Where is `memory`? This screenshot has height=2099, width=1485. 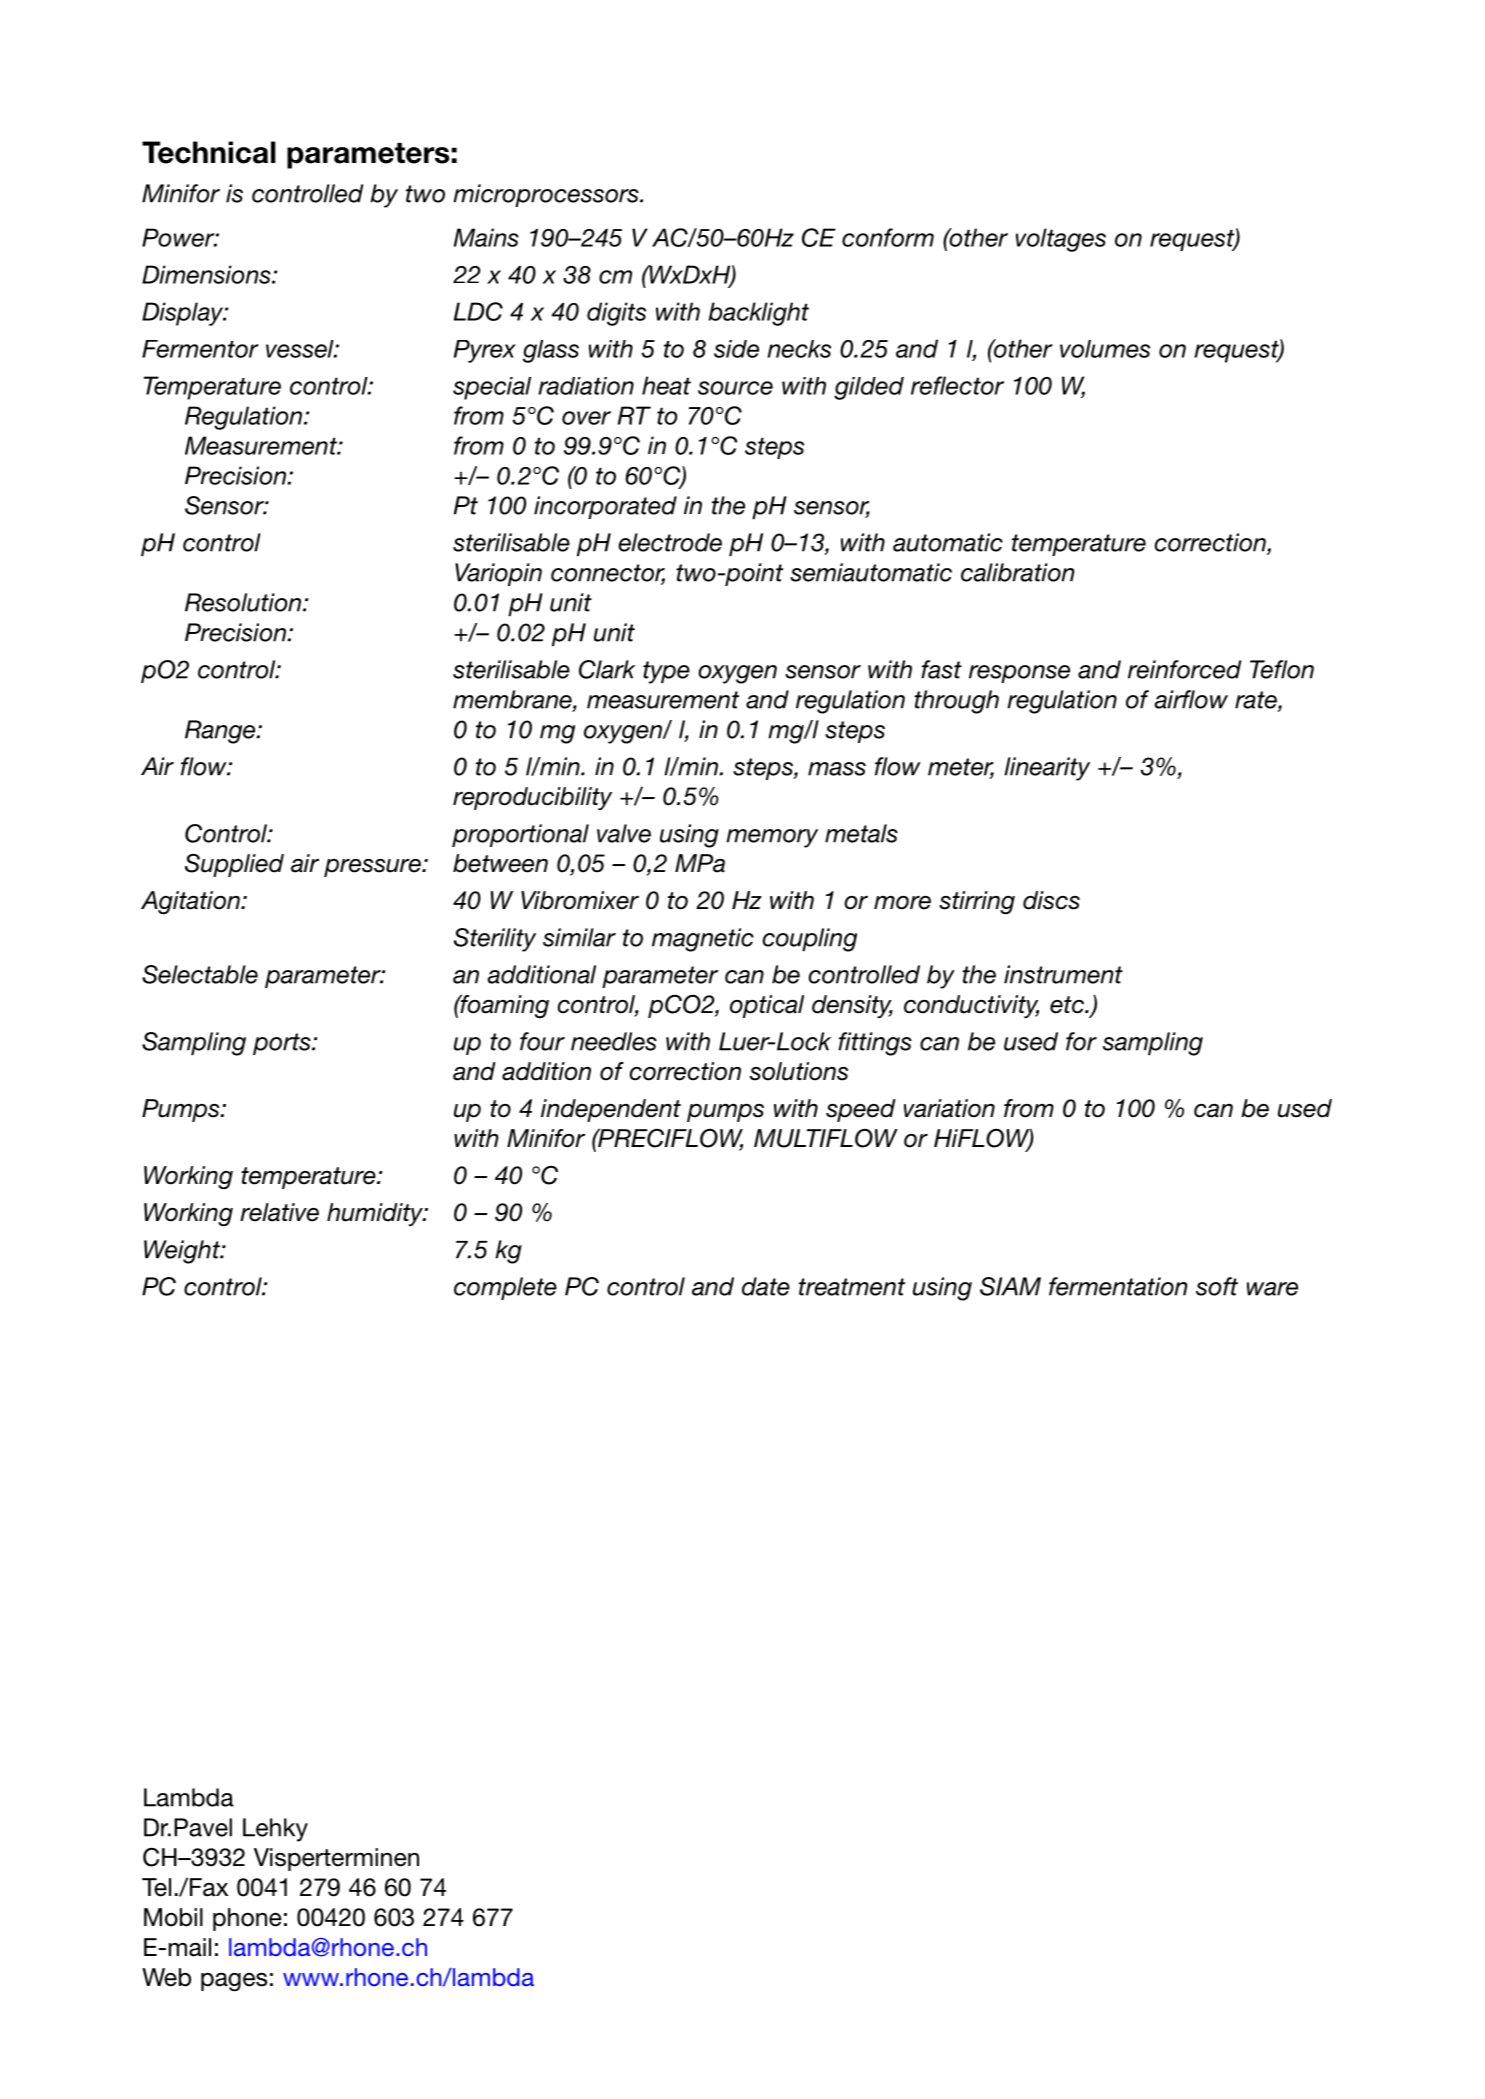
memory is located at coordinates (772, 838).
